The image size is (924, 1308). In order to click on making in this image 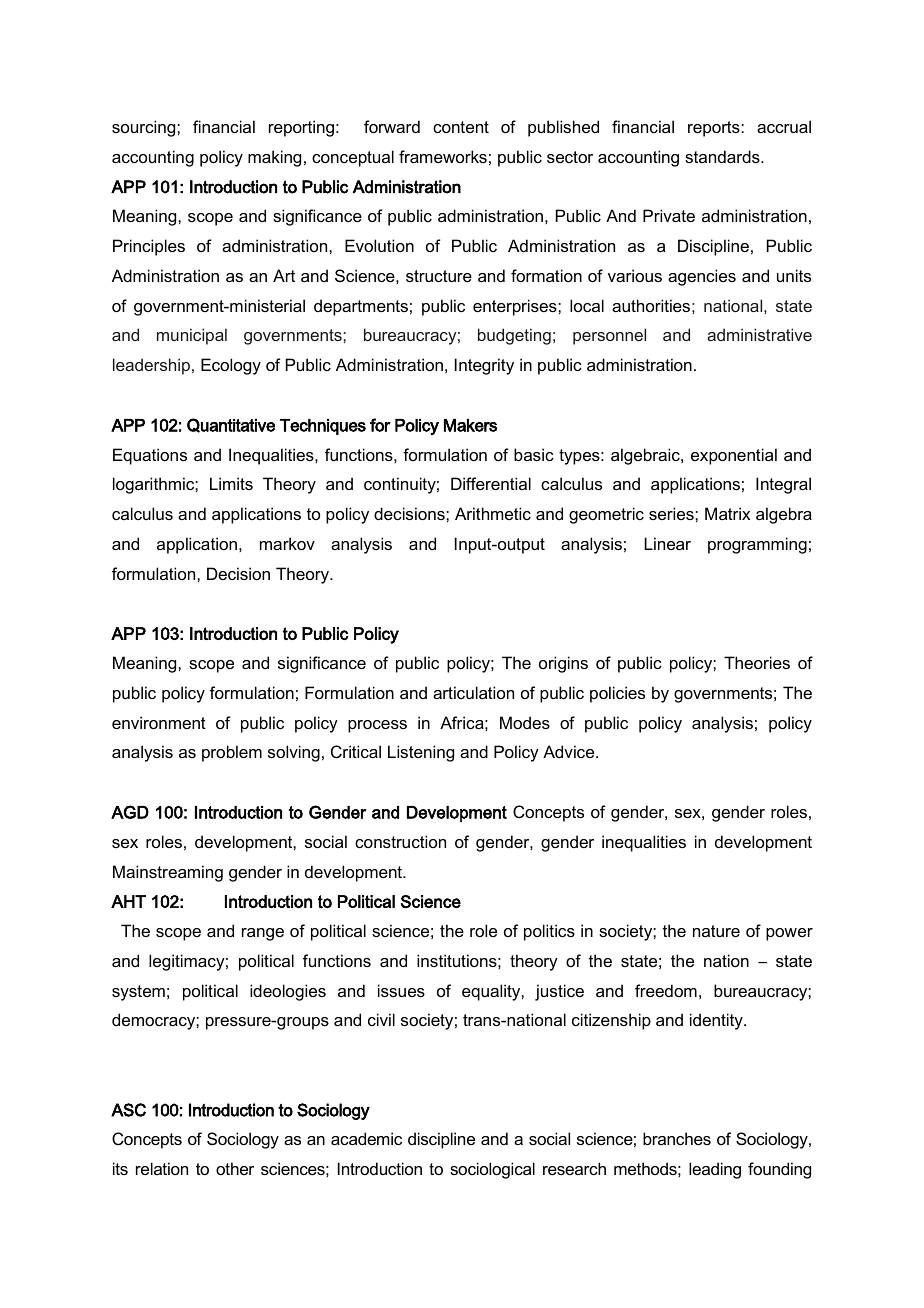, I will do `click(274, 158)`.
